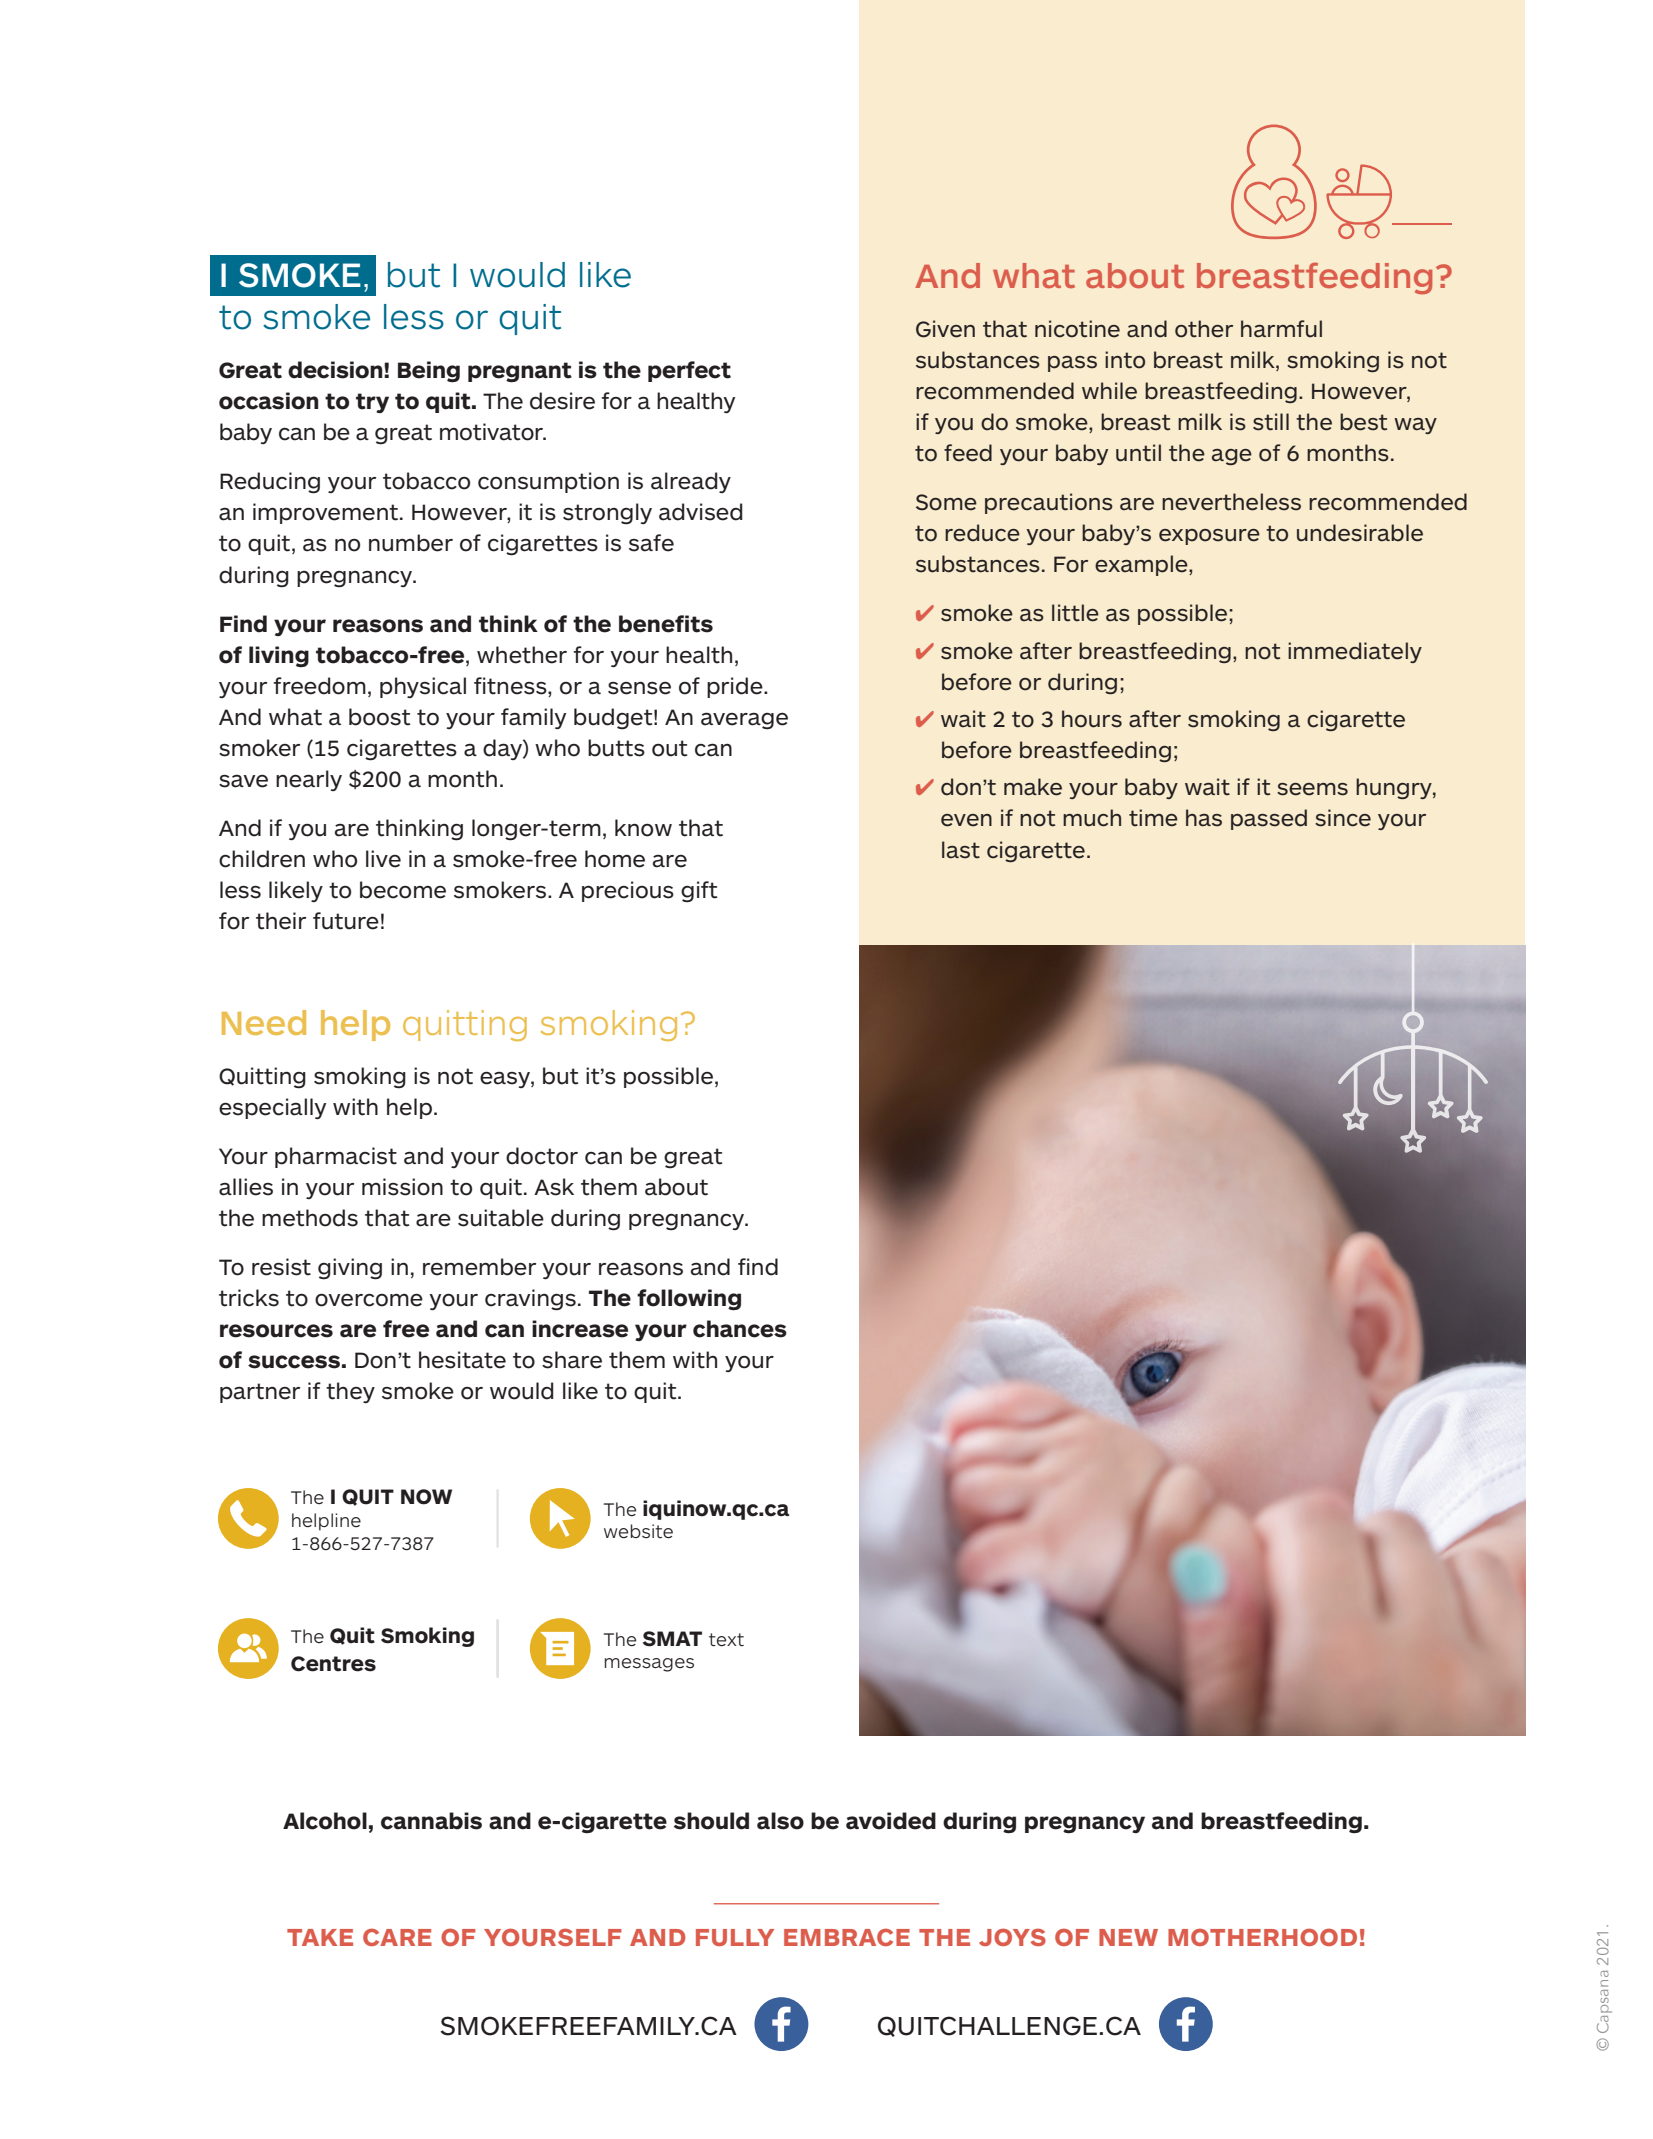 The height and width of the document is (2139, 1653). I want to click on Given, so click(945, 329).
